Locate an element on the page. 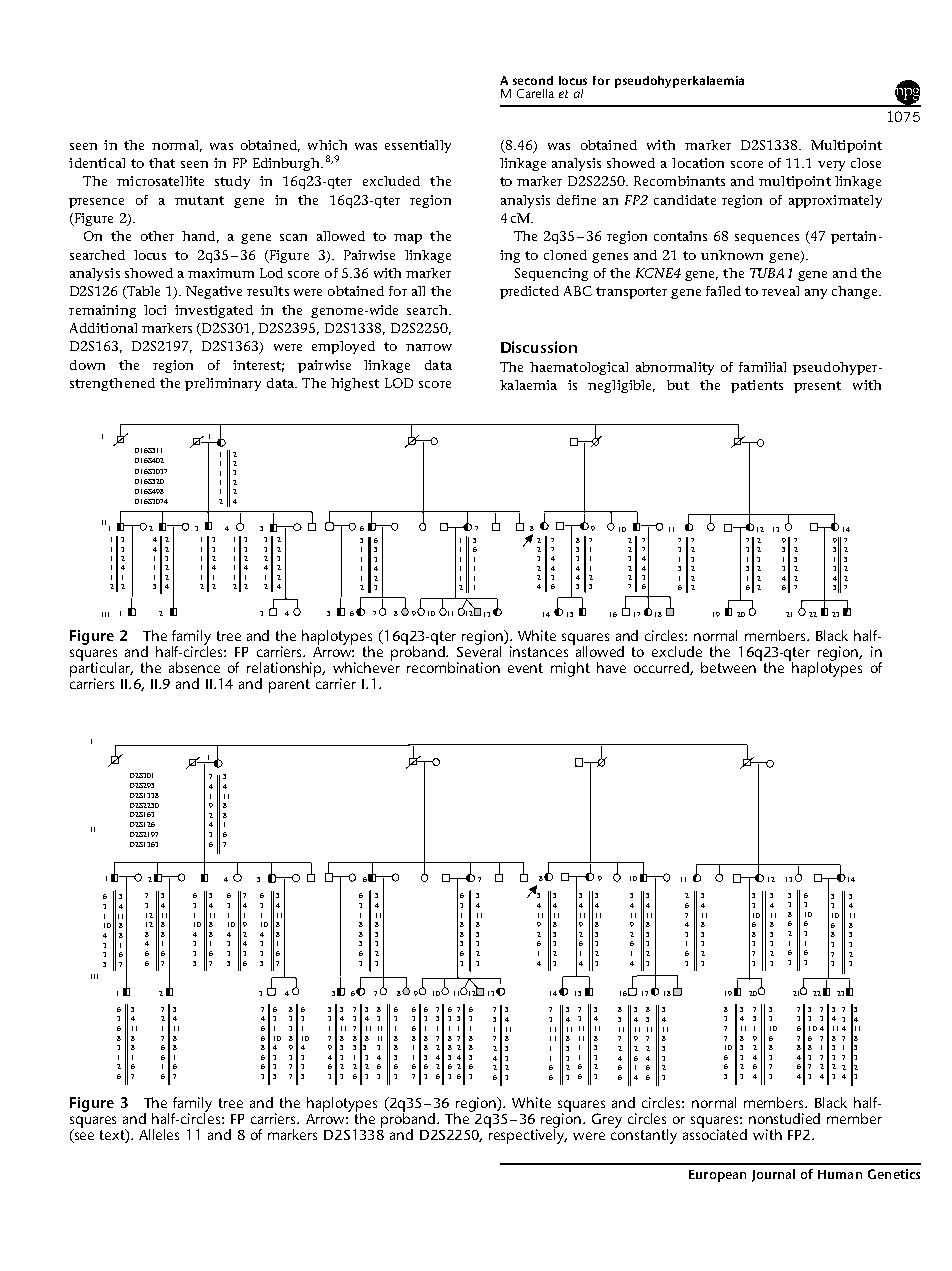  associated is located at coordinates (715, 1133).
